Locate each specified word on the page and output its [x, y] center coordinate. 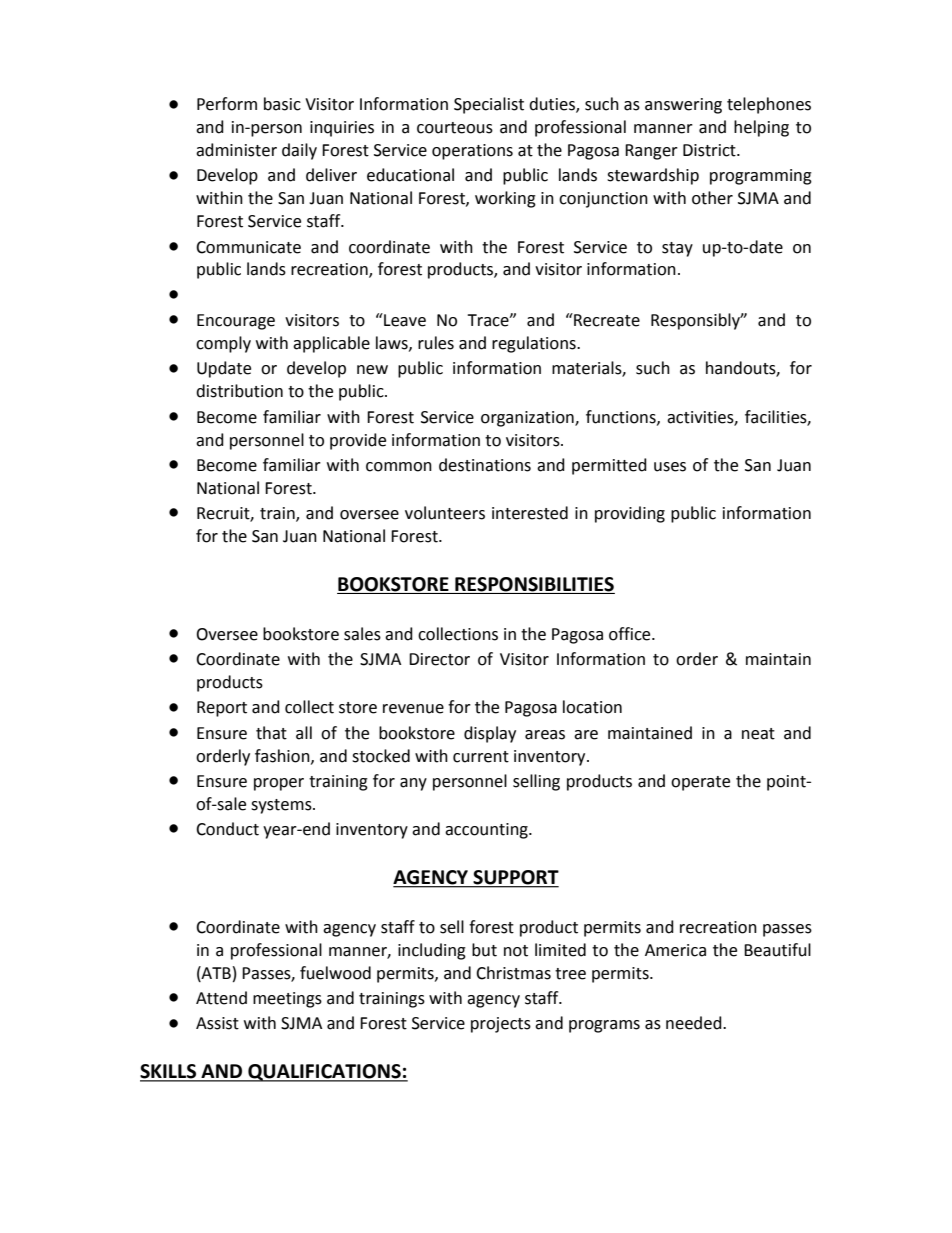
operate [700, 783]
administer [236, 150]
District [710, 150]
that [271, 733]
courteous [455, 128]
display [490, 734]
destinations [485, 465]
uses [670, 467]
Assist [217, 1023]
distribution [239, 391]
